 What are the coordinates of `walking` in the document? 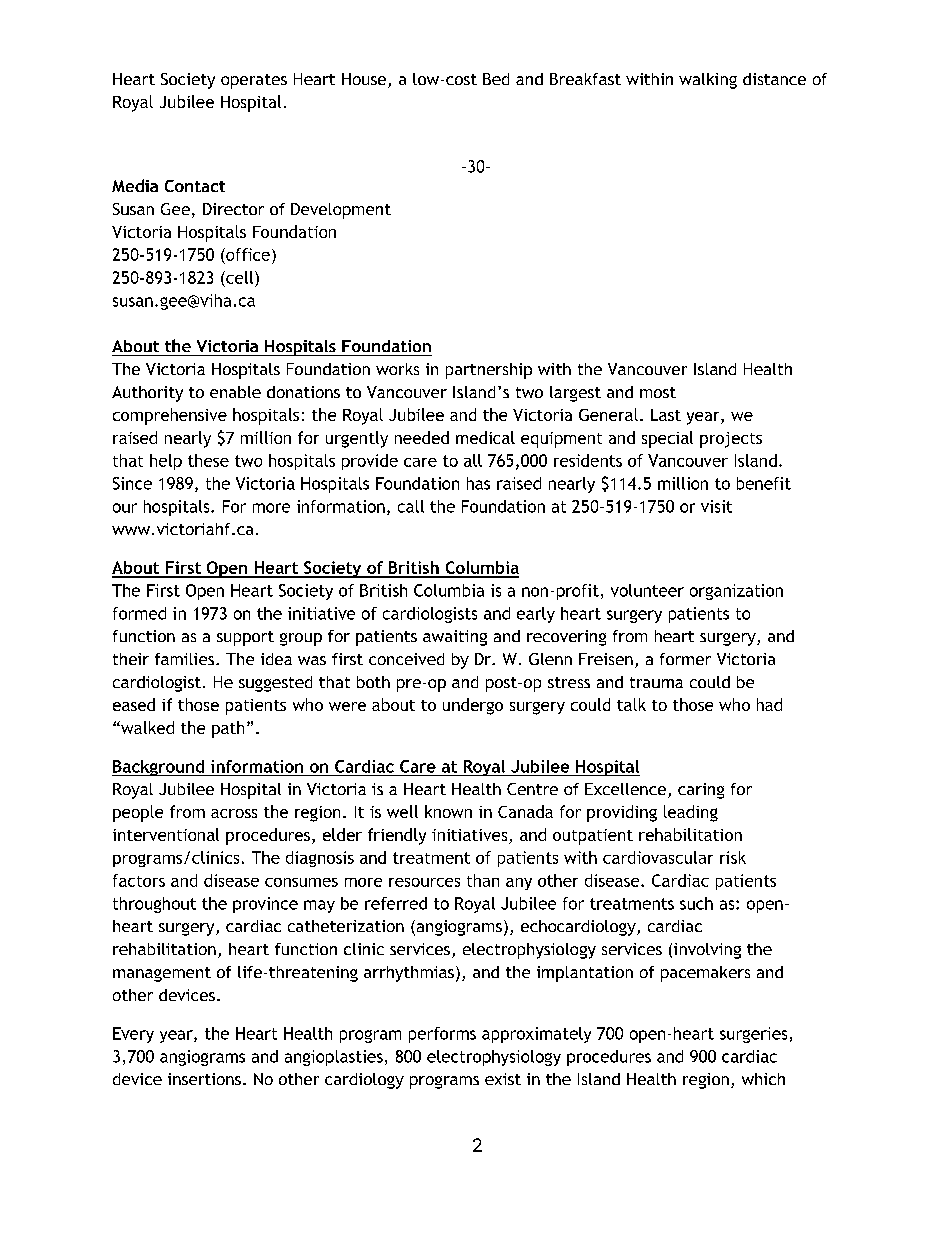 It's located at (708, 81).
